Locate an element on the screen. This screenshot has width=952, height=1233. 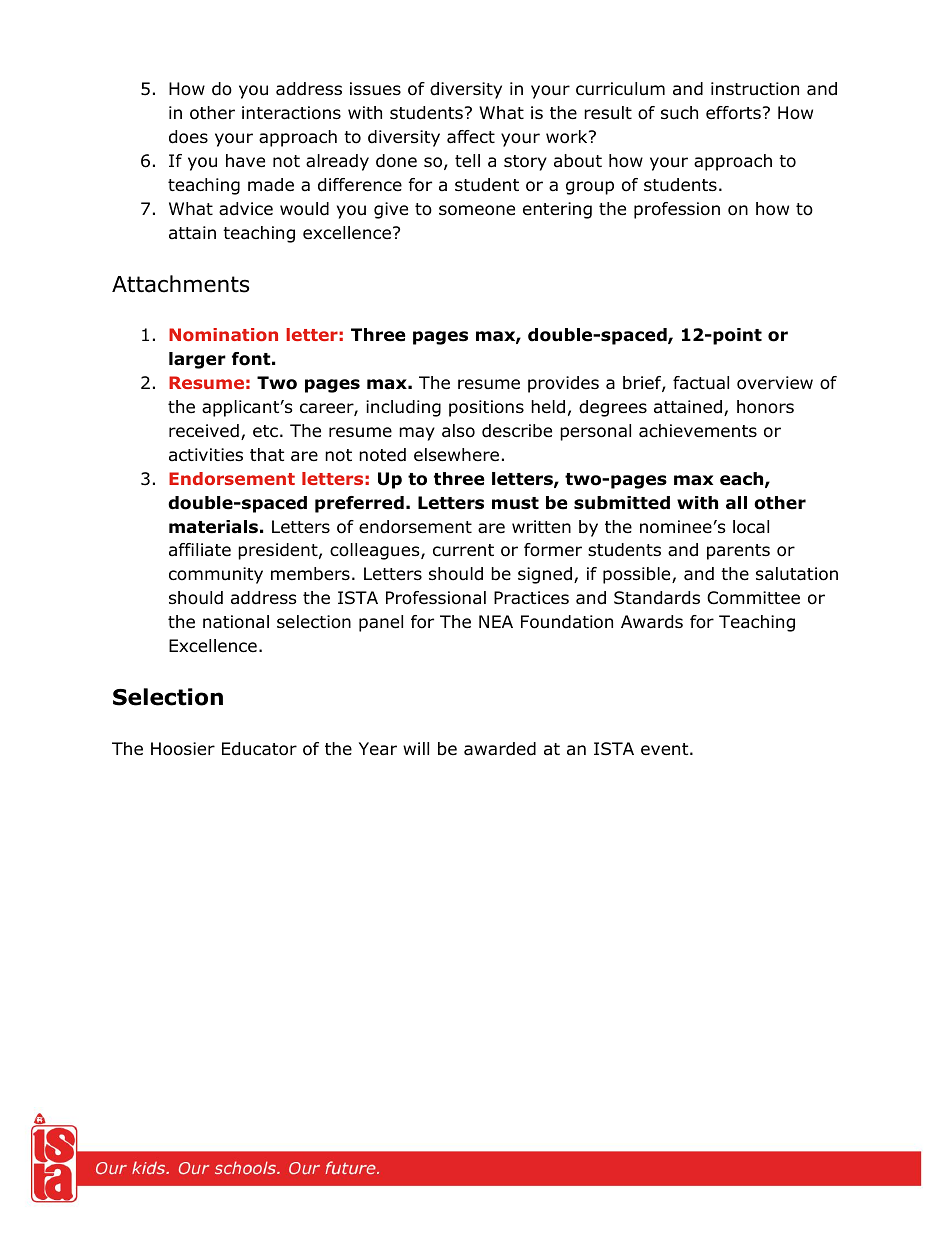
parents is located at coordinates (738, 552).
